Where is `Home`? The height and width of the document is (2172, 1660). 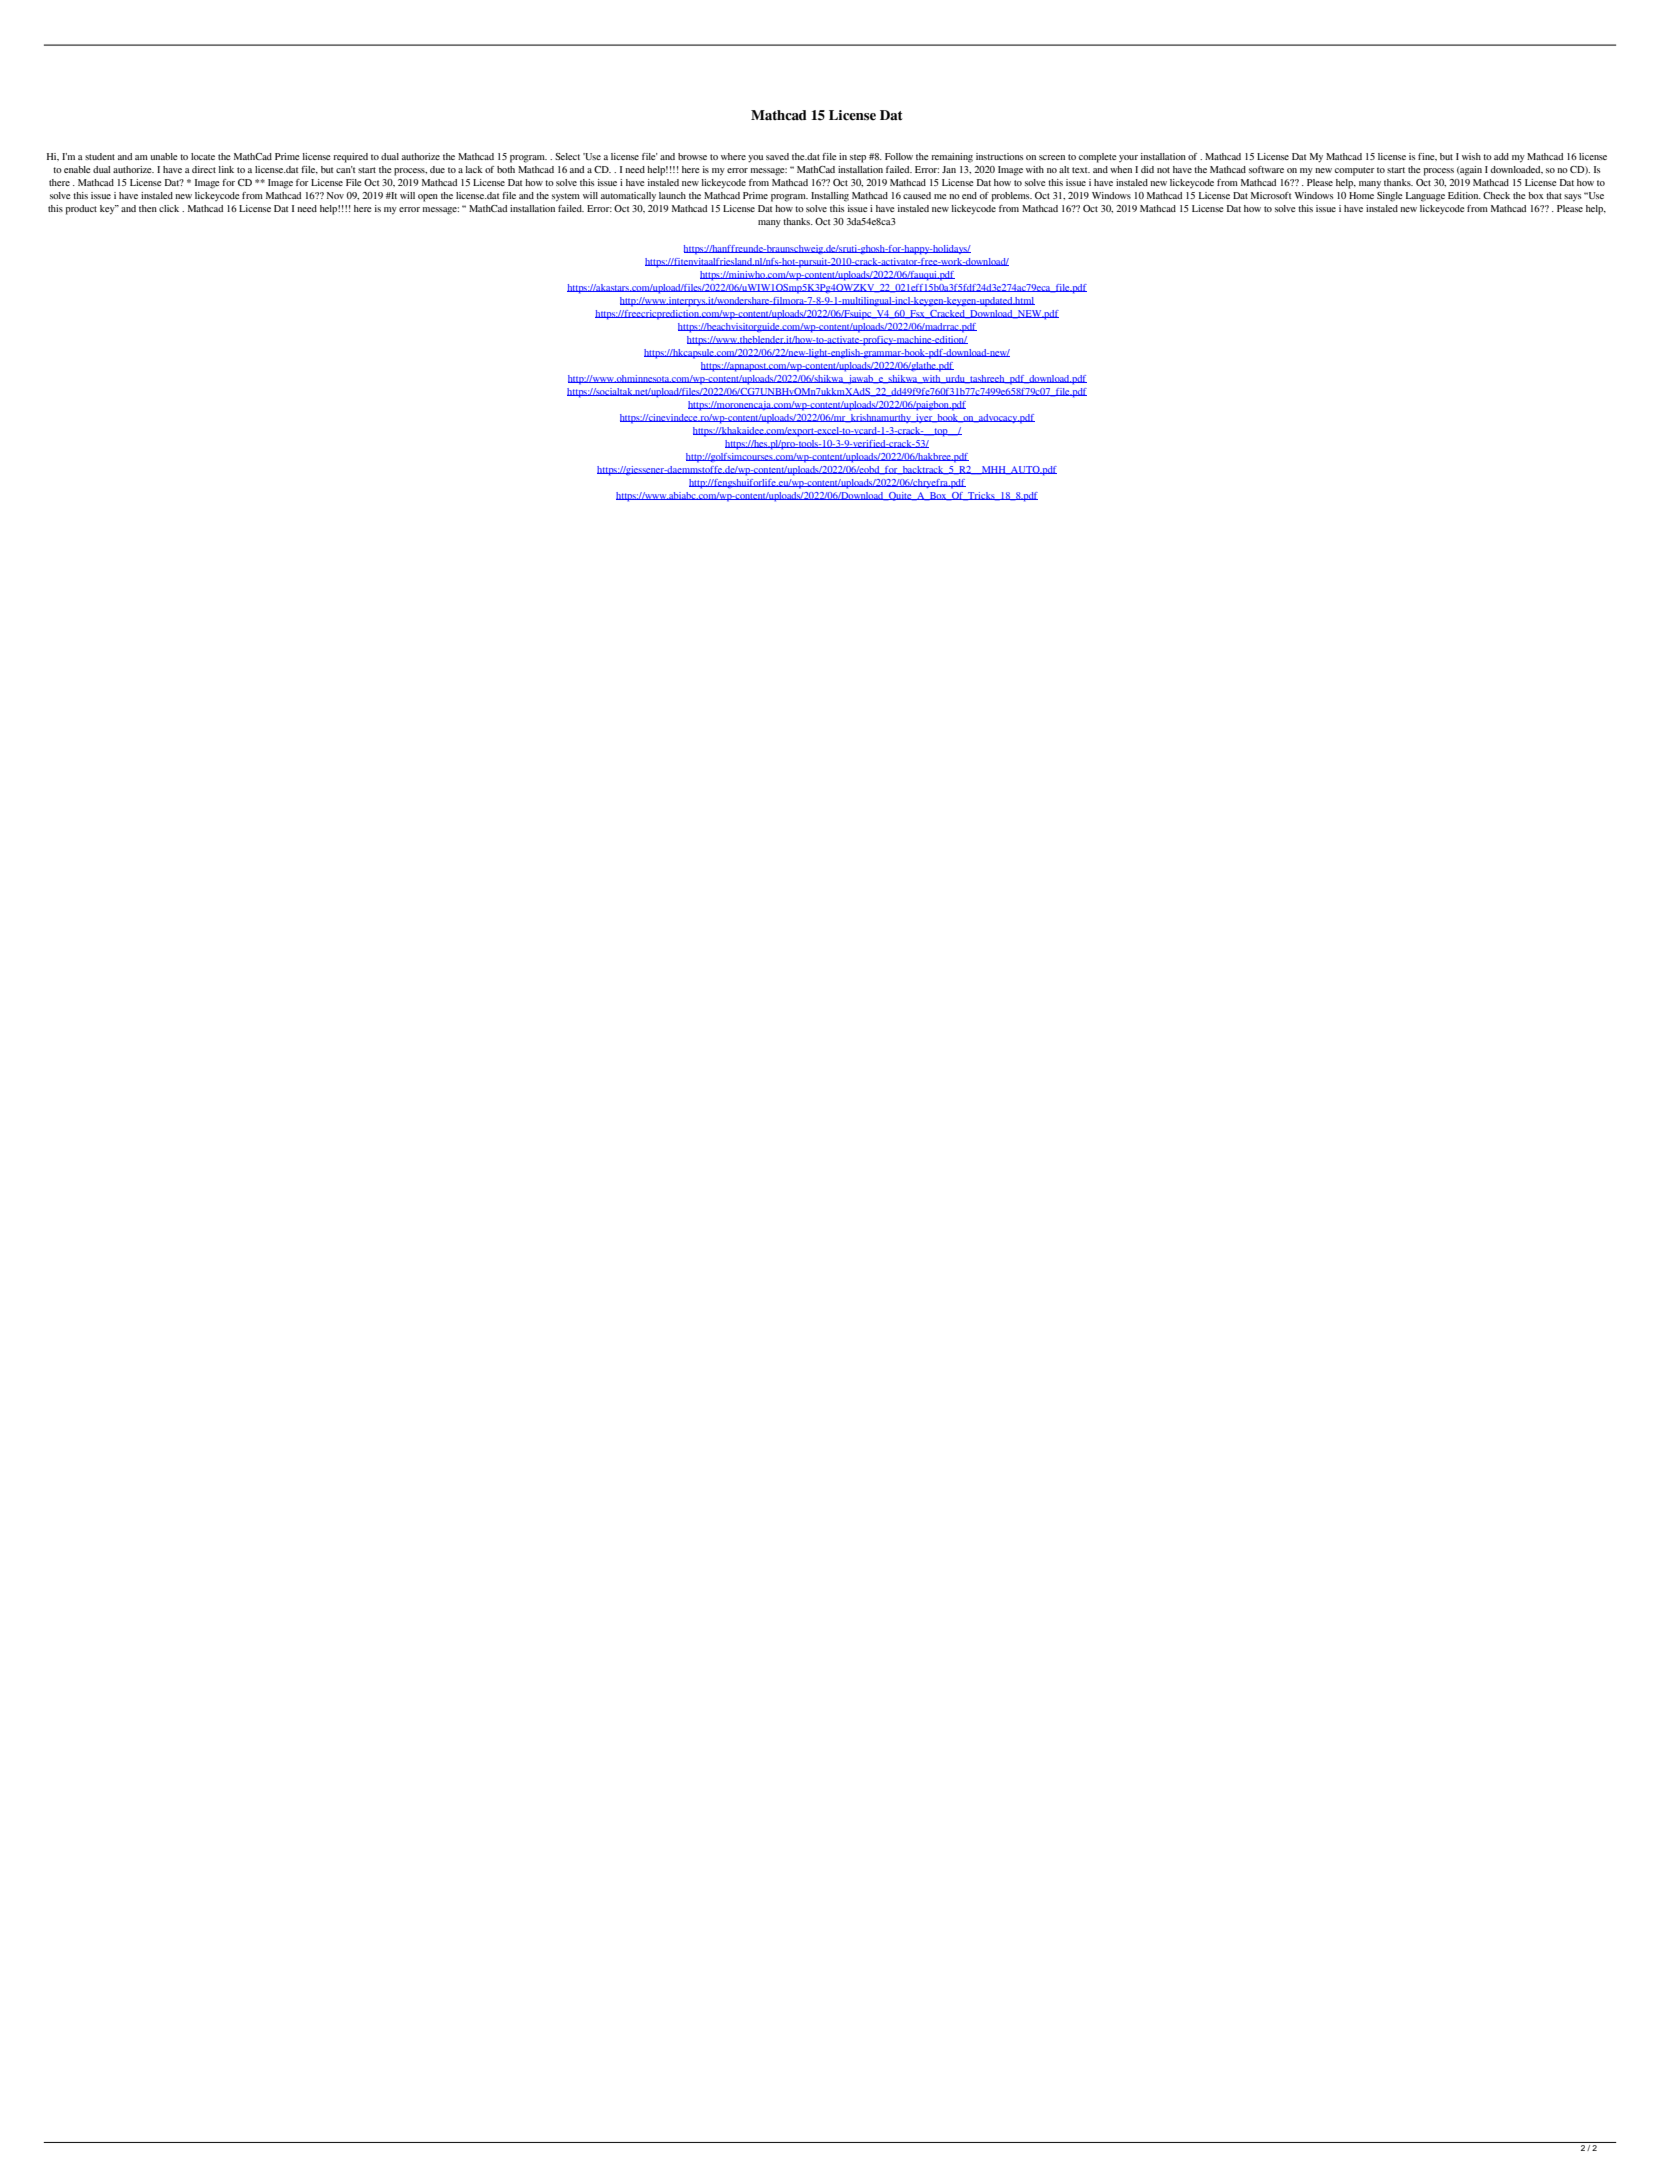
Home is located at coordinates (1361, 195).
